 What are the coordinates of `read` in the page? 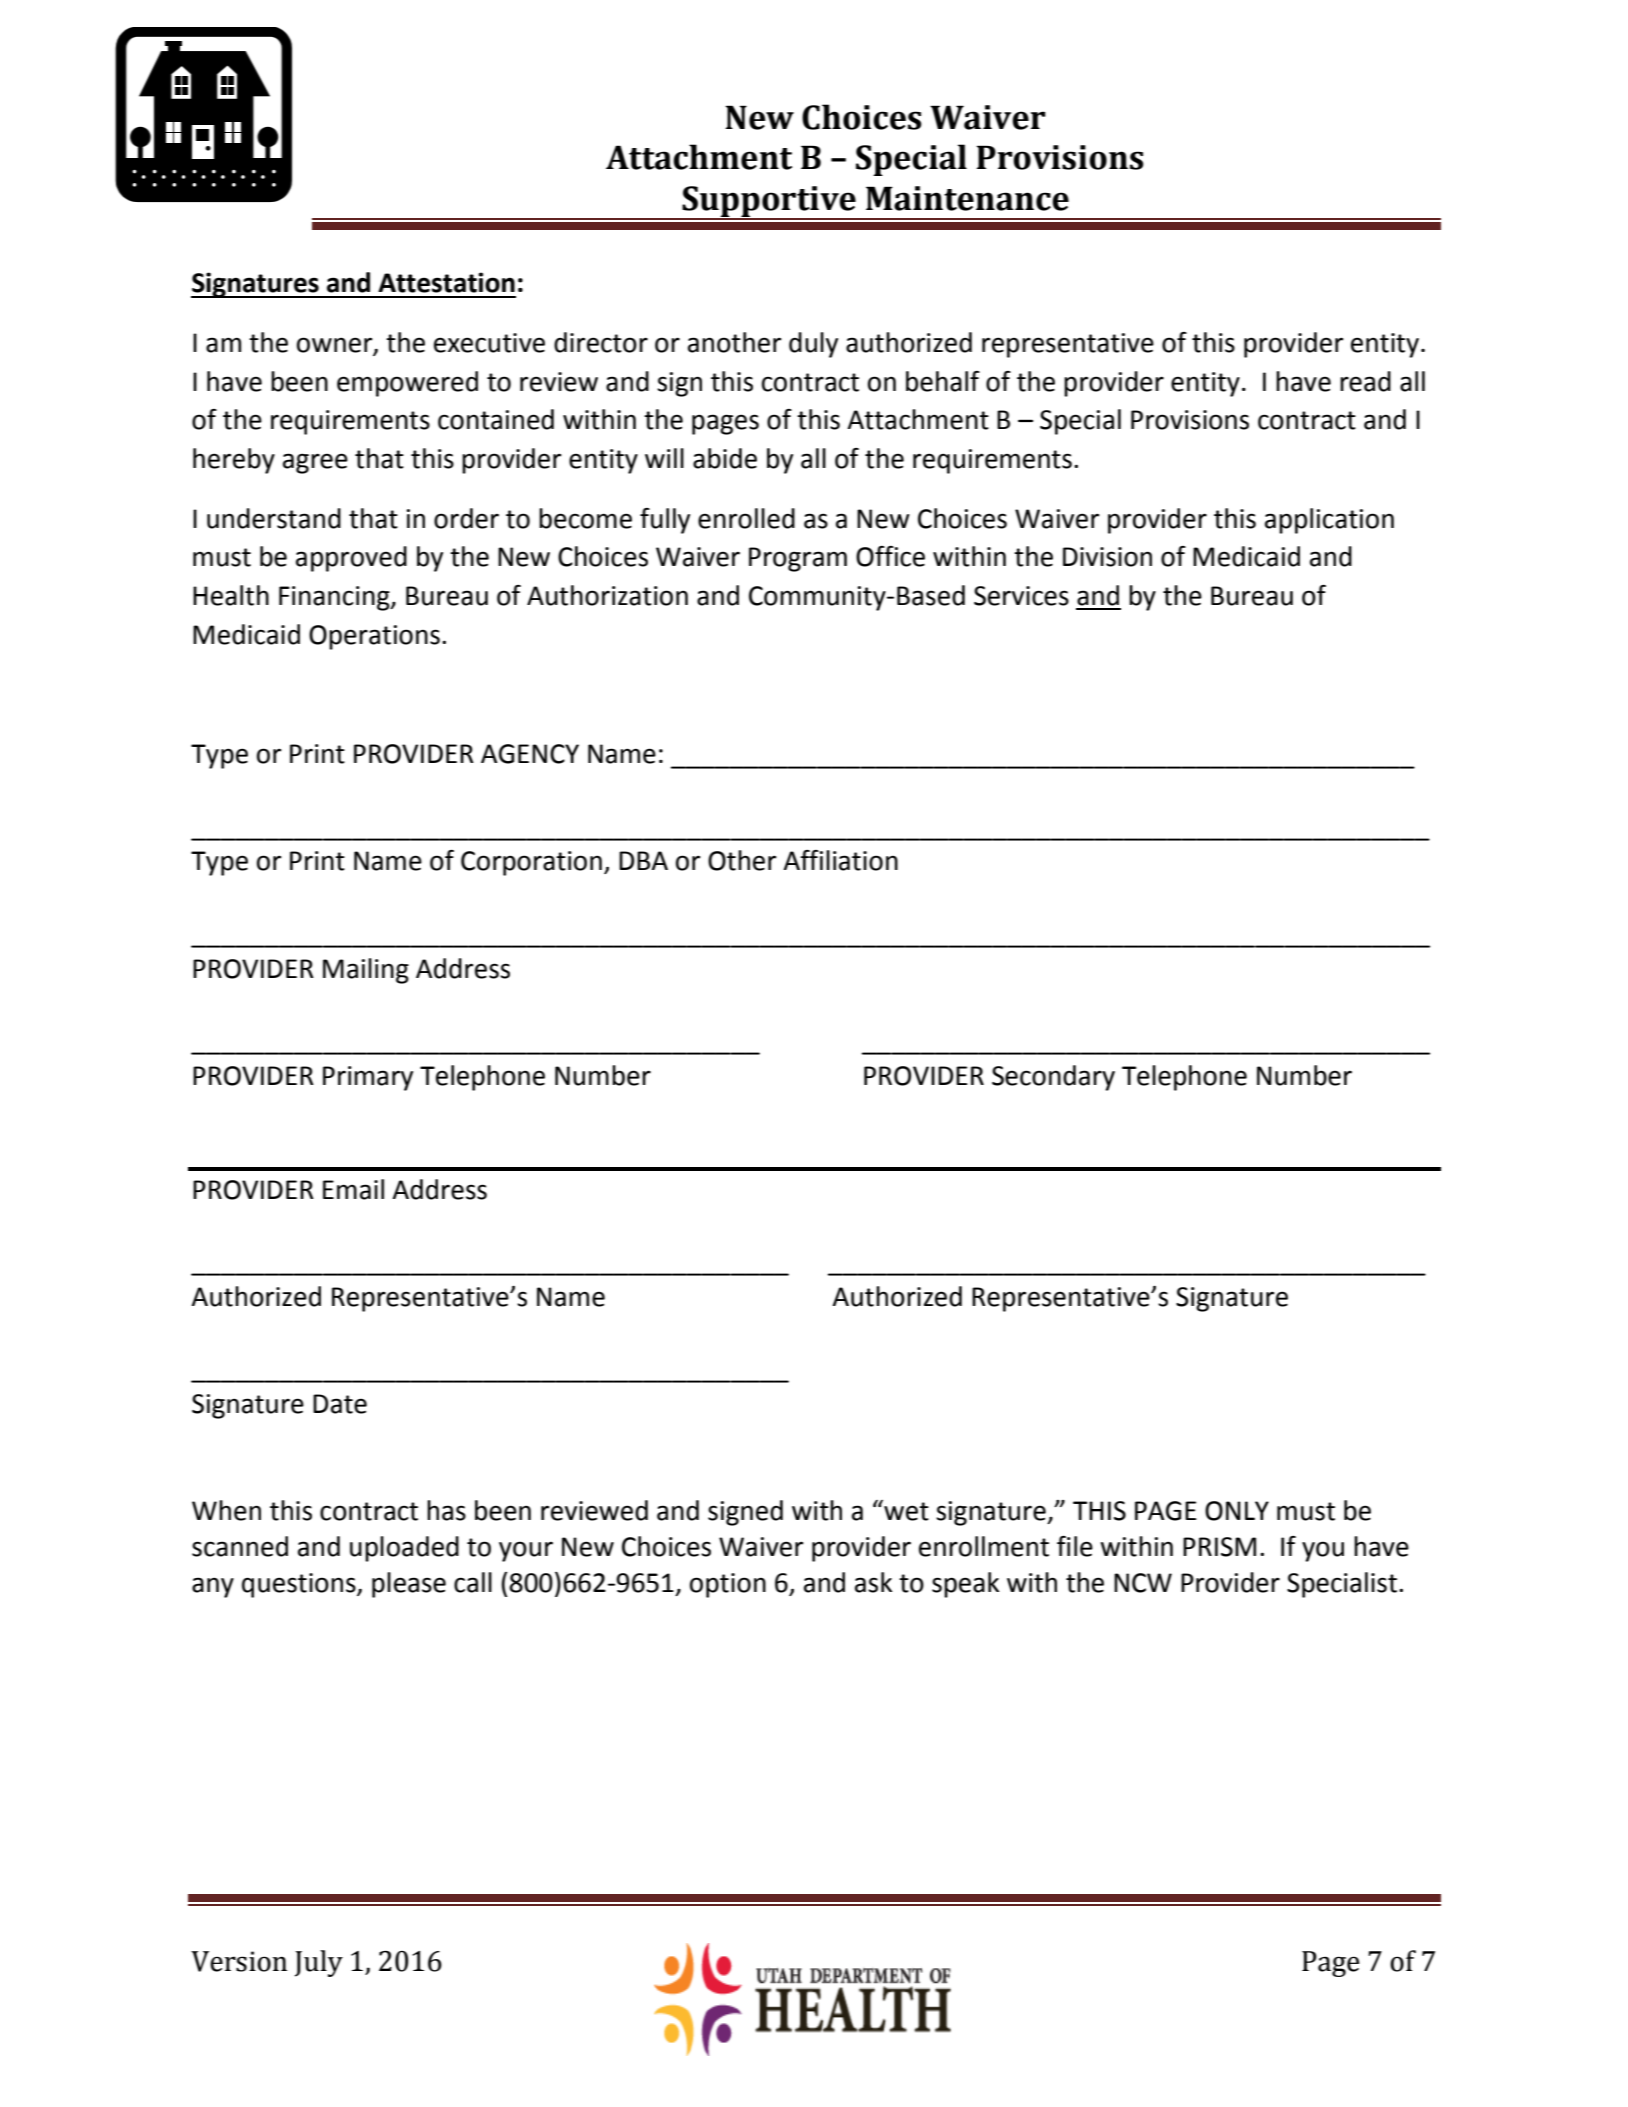 It's located at (1365, 381).
